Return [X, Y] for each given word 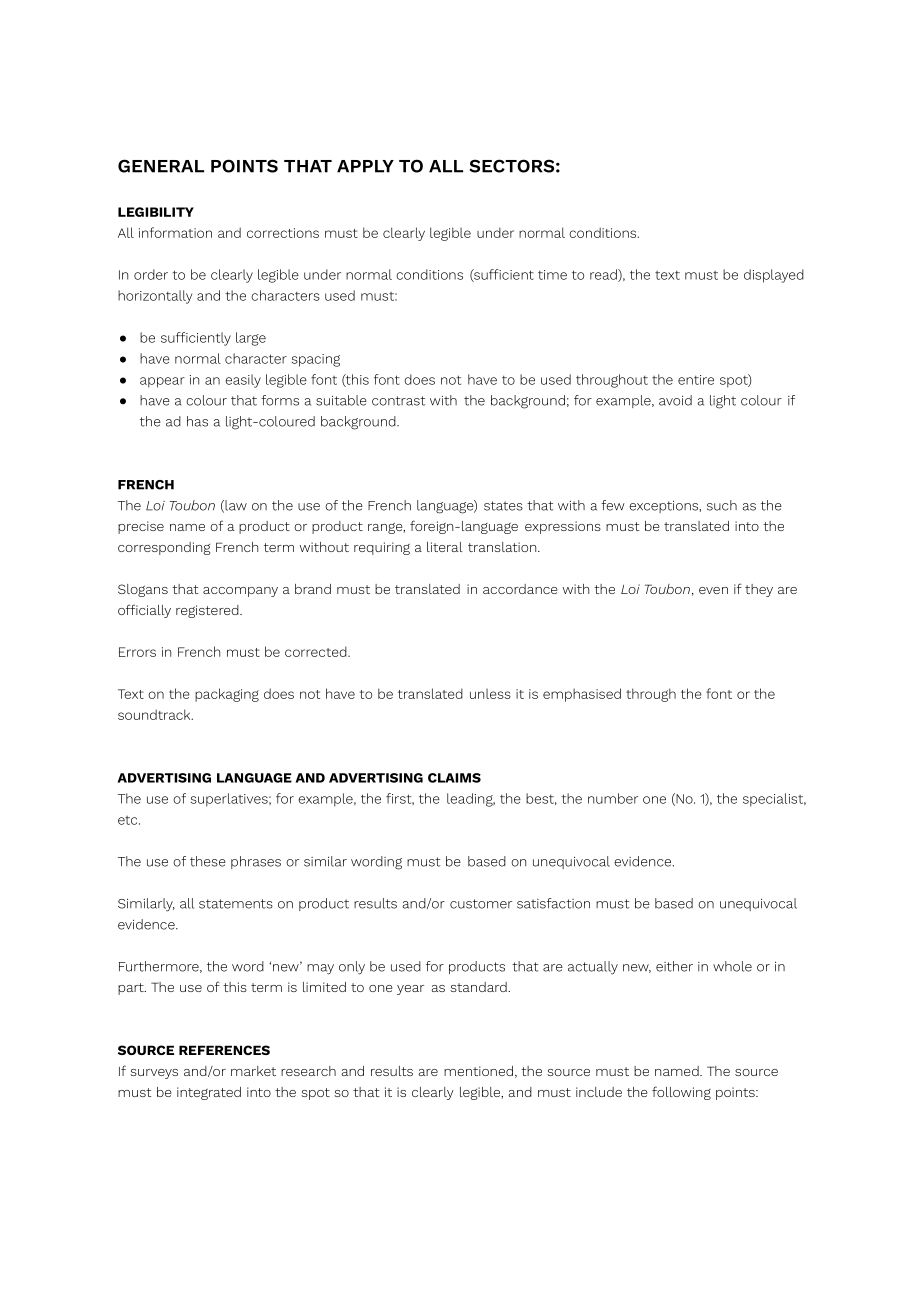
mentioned [478, 1071]
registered [208, 611]
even [713, 590]
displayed [774, 276]
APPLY [365, 166]
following [681, 1093]
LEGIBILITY [156, 212]
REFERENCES [224, 1050]
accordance [520, 589]
